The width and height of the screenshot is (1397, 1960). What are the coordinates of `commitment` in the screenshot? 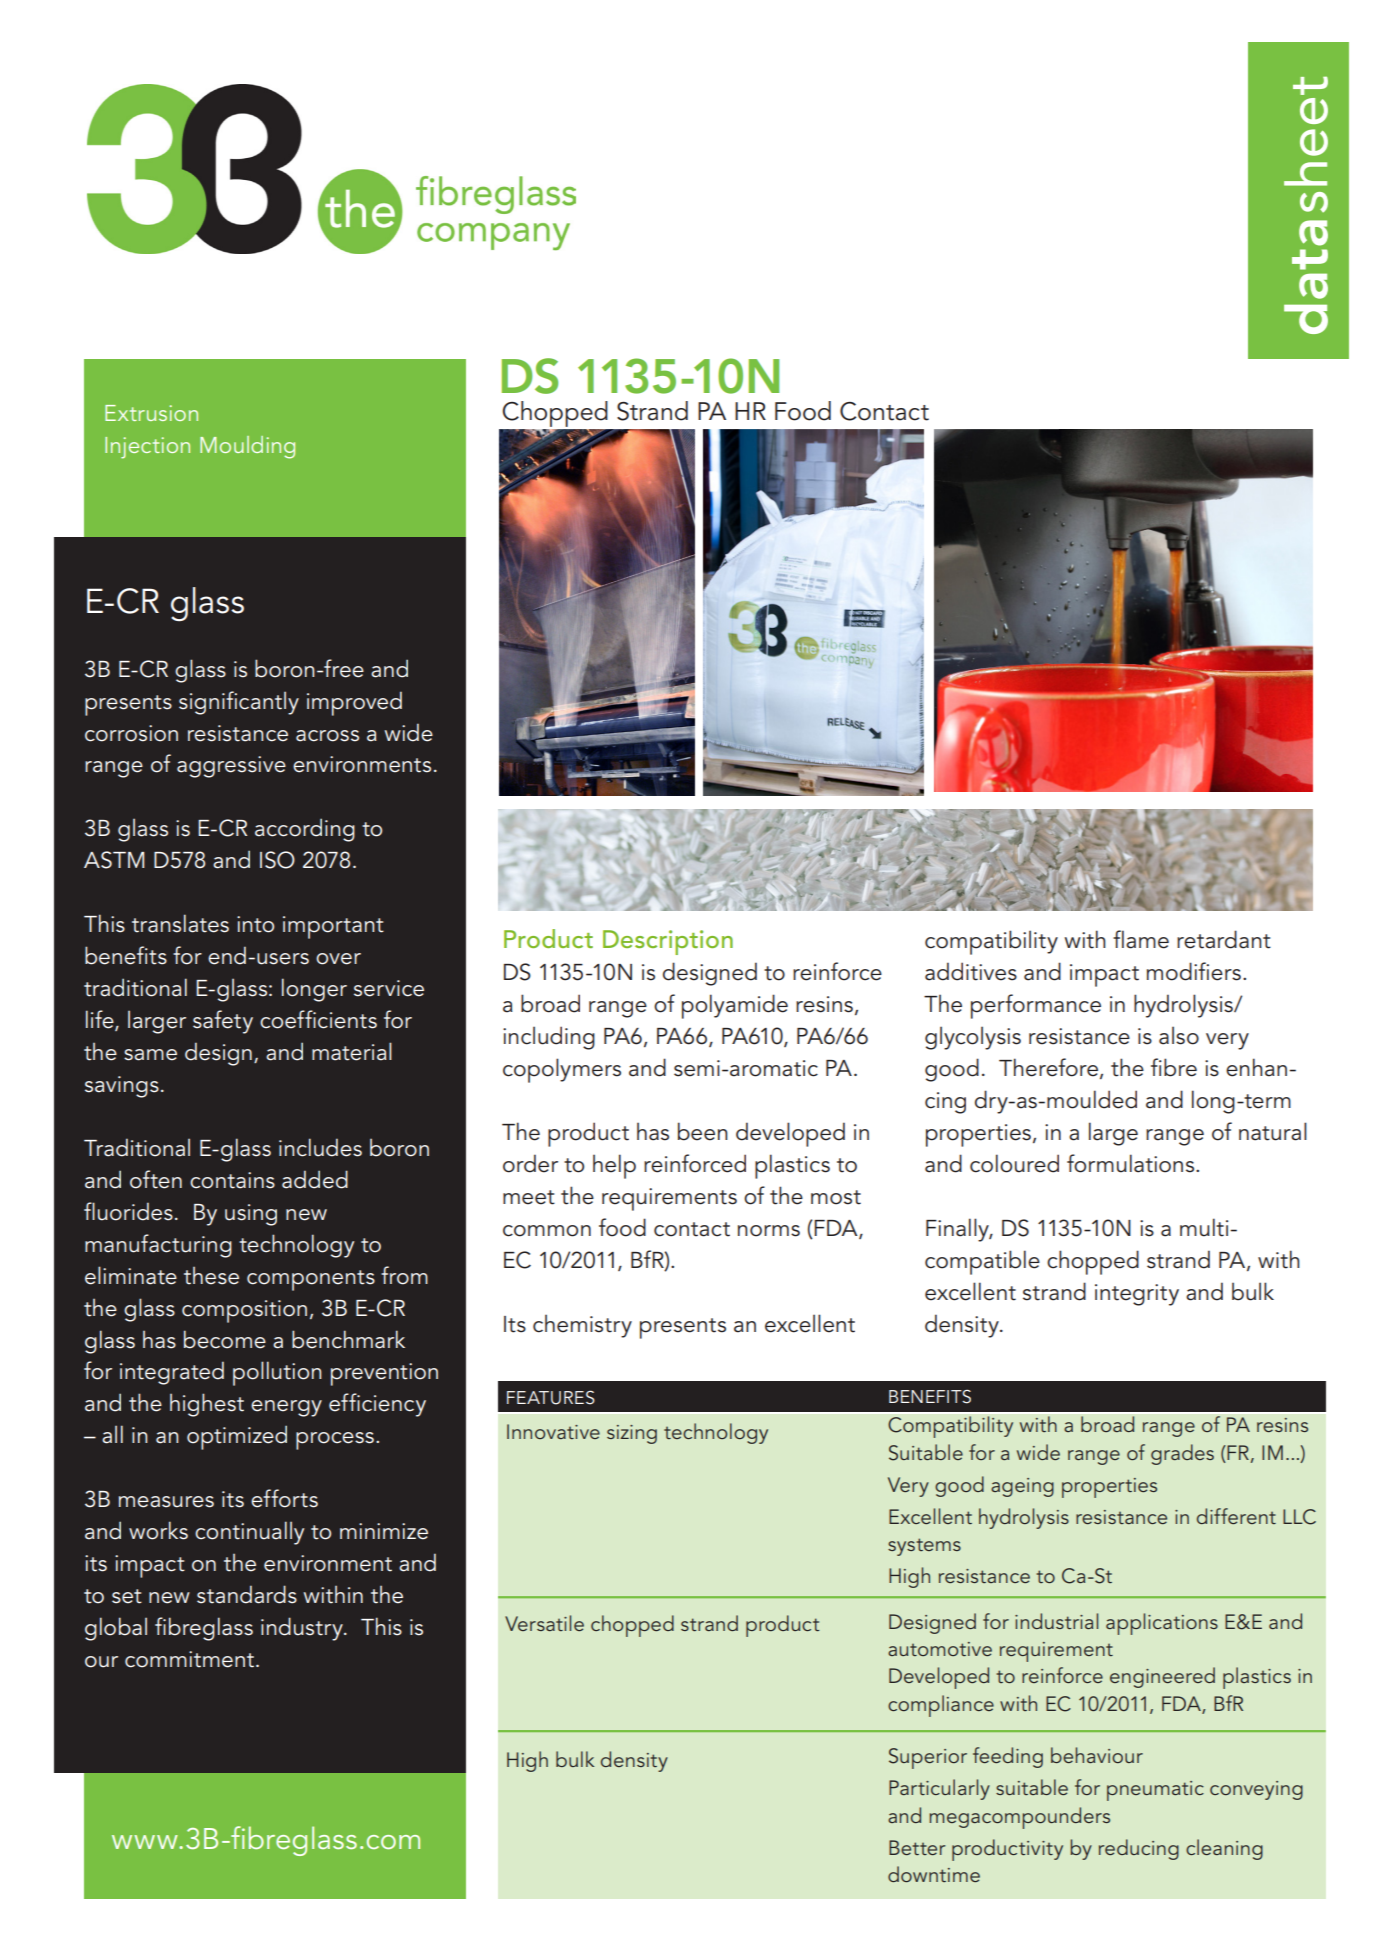 It's located at (191, 1659).
